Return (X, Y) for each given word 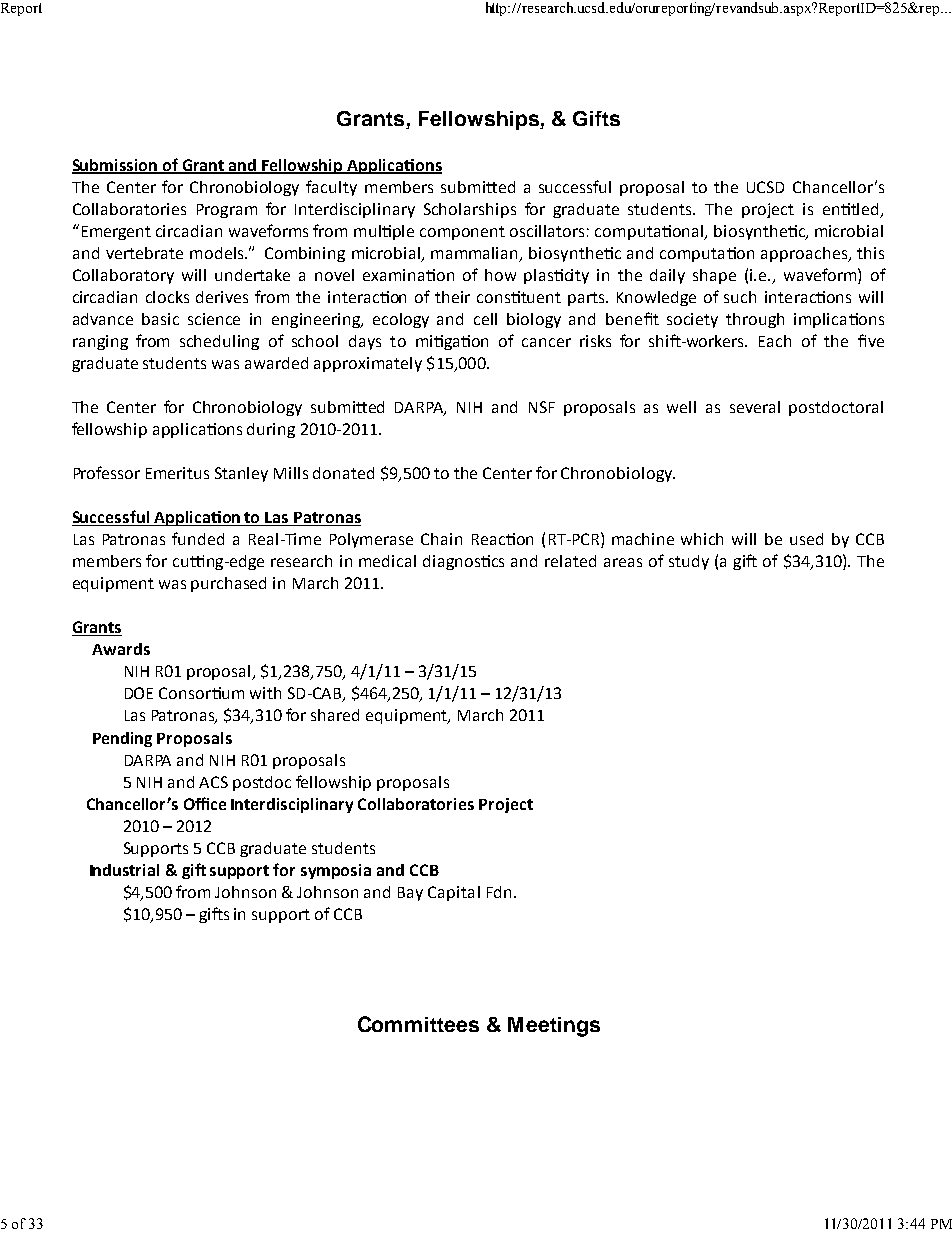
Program (227, 211)
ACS (213, 782)
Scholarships (470, 210)
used (806, 539)
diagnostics (463, 562)
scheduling (219, 342)
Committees (418, 1024)
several (755, 407)
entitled (850, 209)
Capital (454, 893)
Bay (410, 894)
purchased (228, 584)
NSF (542, 407)
